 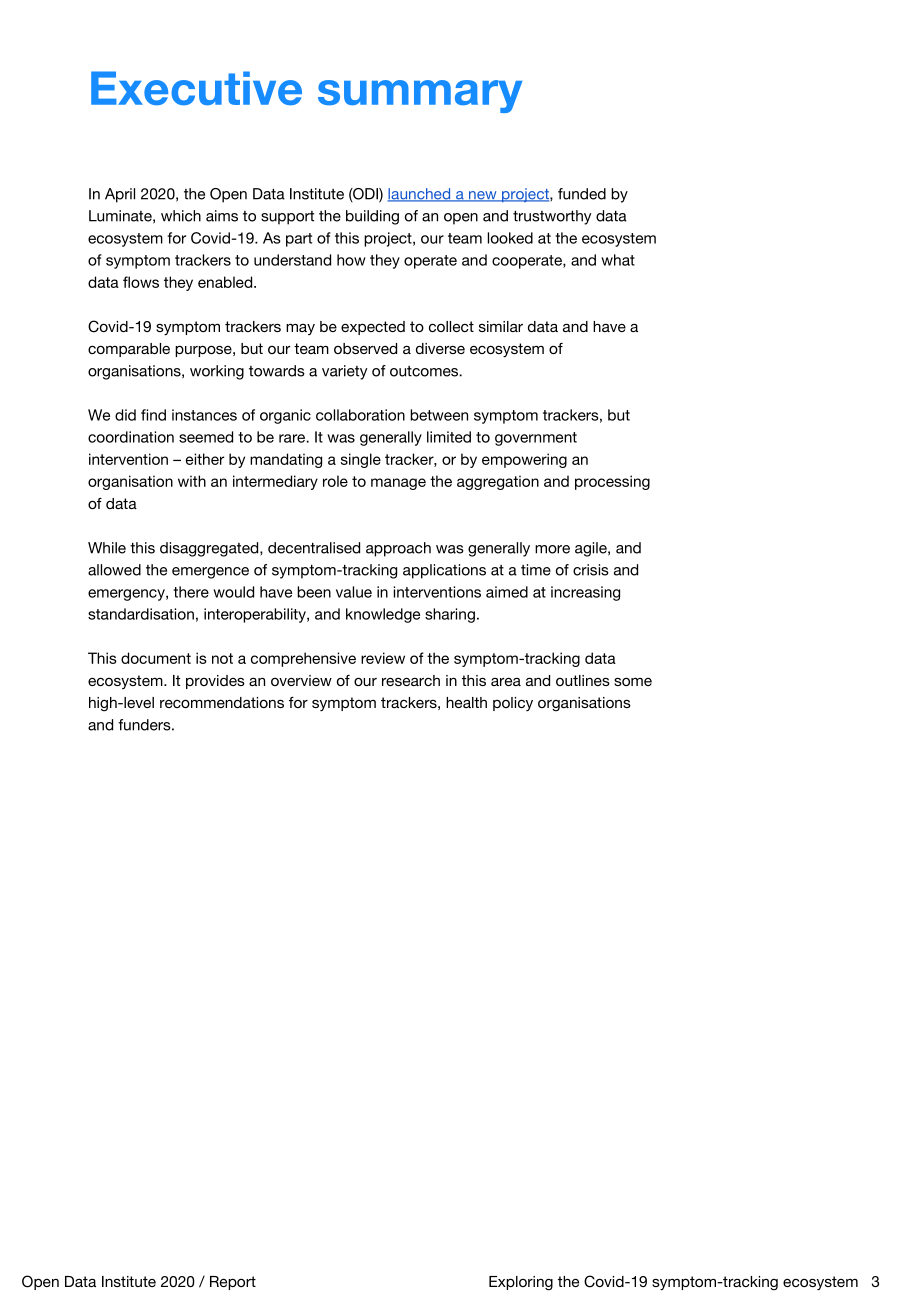 What do you see at coordinates (513, 704) in the document?
I see `policy` at bounding box center [513, 704].
